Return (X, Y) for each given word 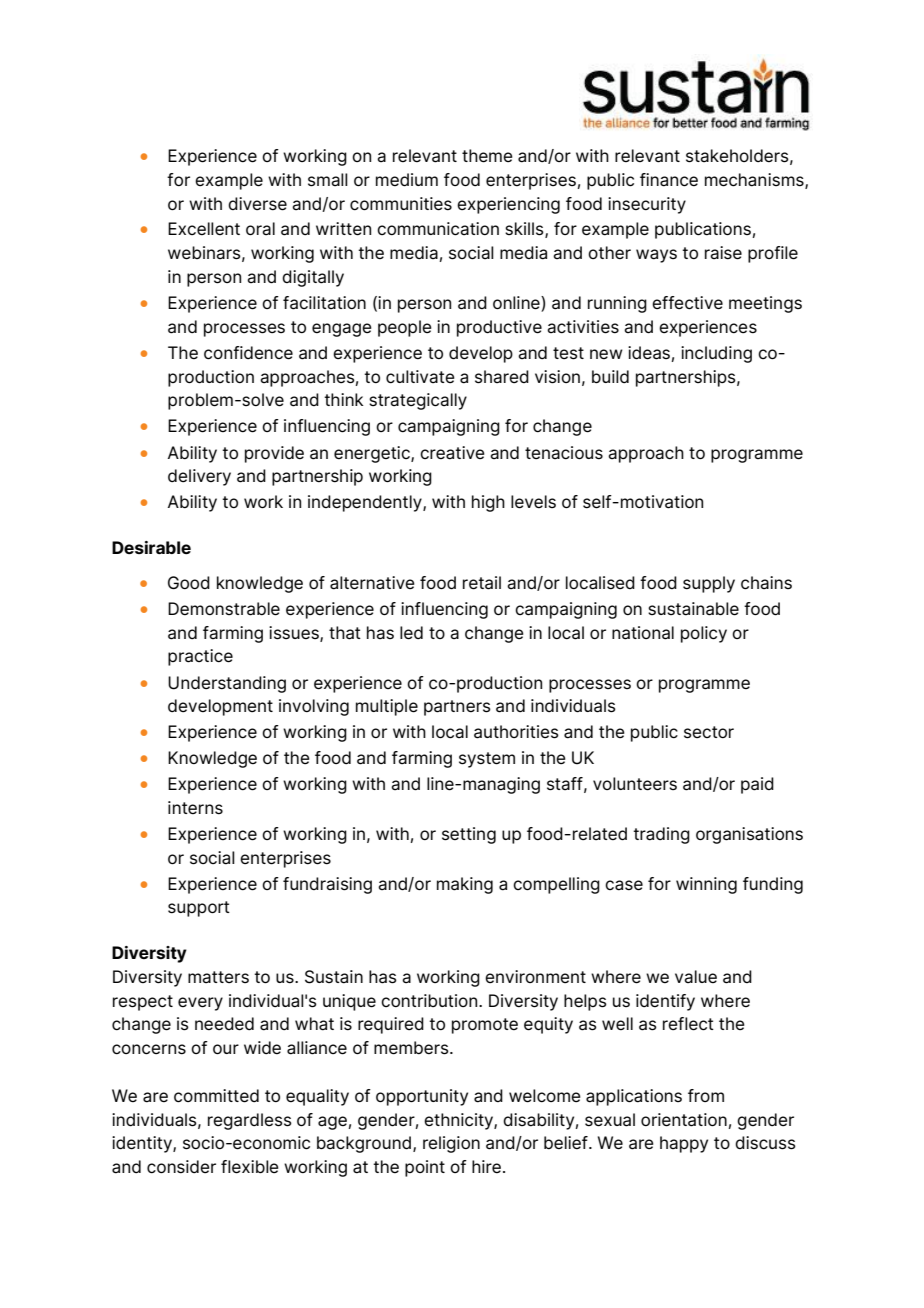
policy (704, 634)
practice (200, 657)
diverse (257, 204)
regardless (250, 1121)
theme (487, 156)
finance (669, 180)
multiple (387, 707)
